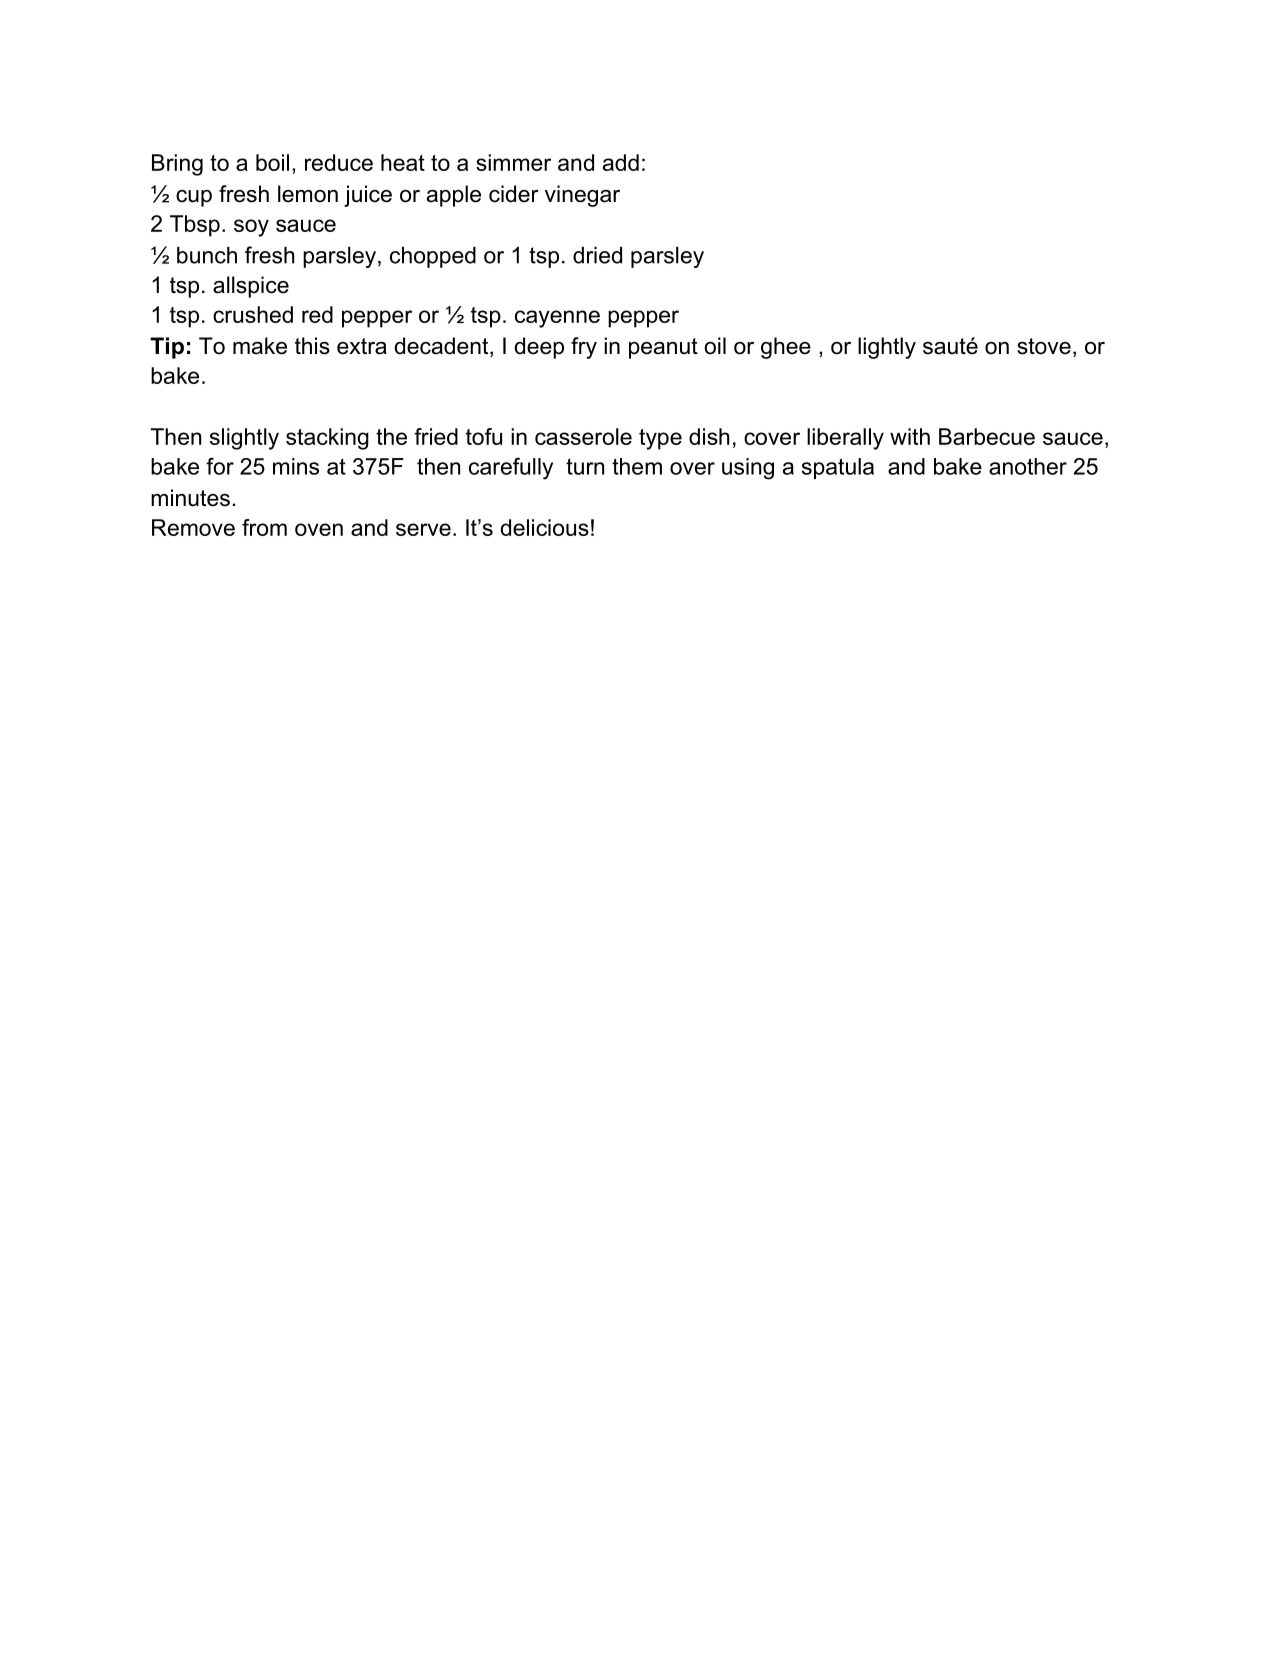 This screenshot has width=1278, height=1654. What do you see at coordinates (327, 439) in the screenshot?
I see `stacking` at bounding box center [327, 439].
